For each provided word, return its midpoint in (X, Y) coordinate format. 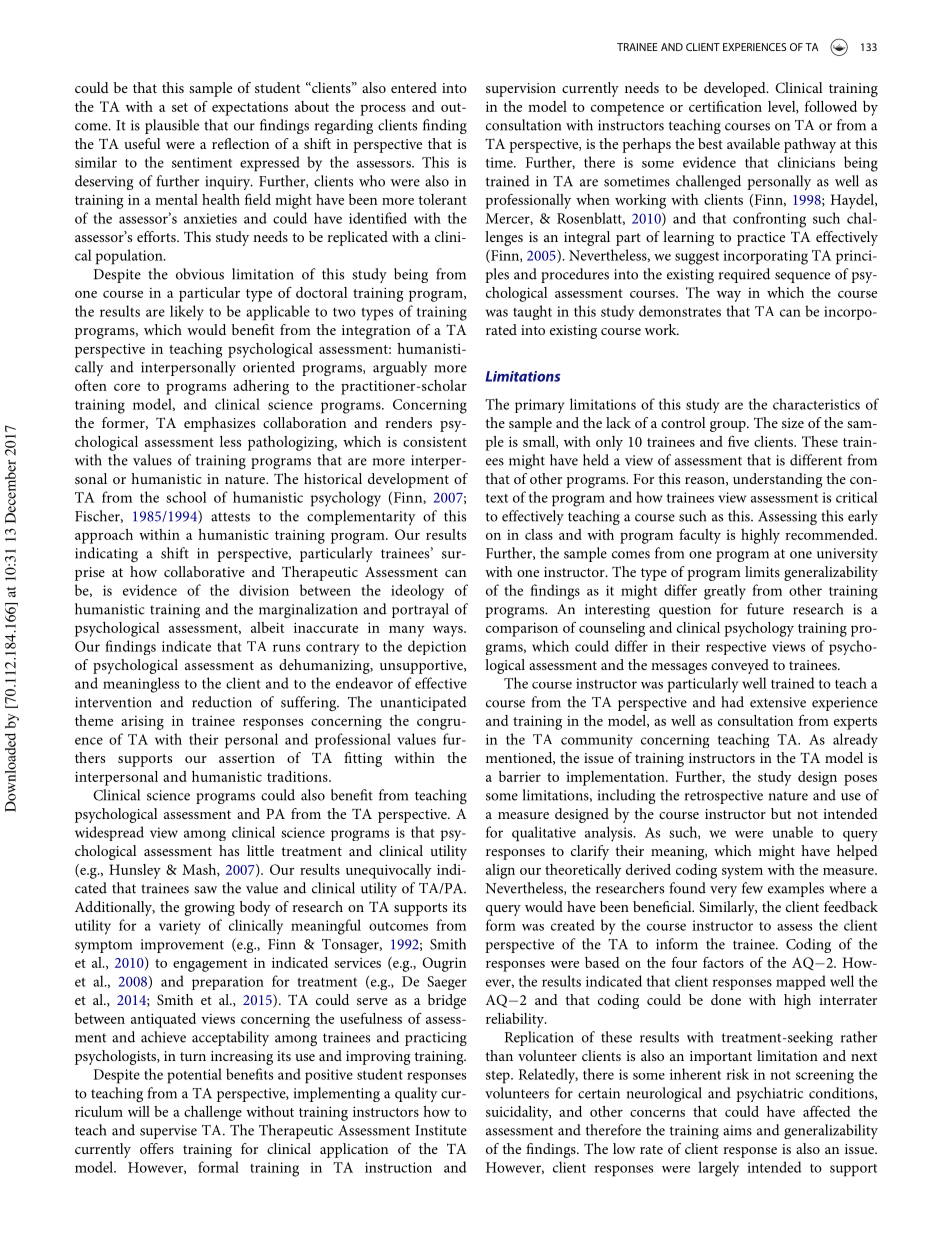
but (781, 813)
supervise (168, 1132)
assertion (247, 758)
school (186, 497)
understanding (777, 480)
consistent (435, 442)
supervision (521, 90)
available (753, 143)
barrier (520, 776)
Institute (441, 1130)
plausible (172, 126)
